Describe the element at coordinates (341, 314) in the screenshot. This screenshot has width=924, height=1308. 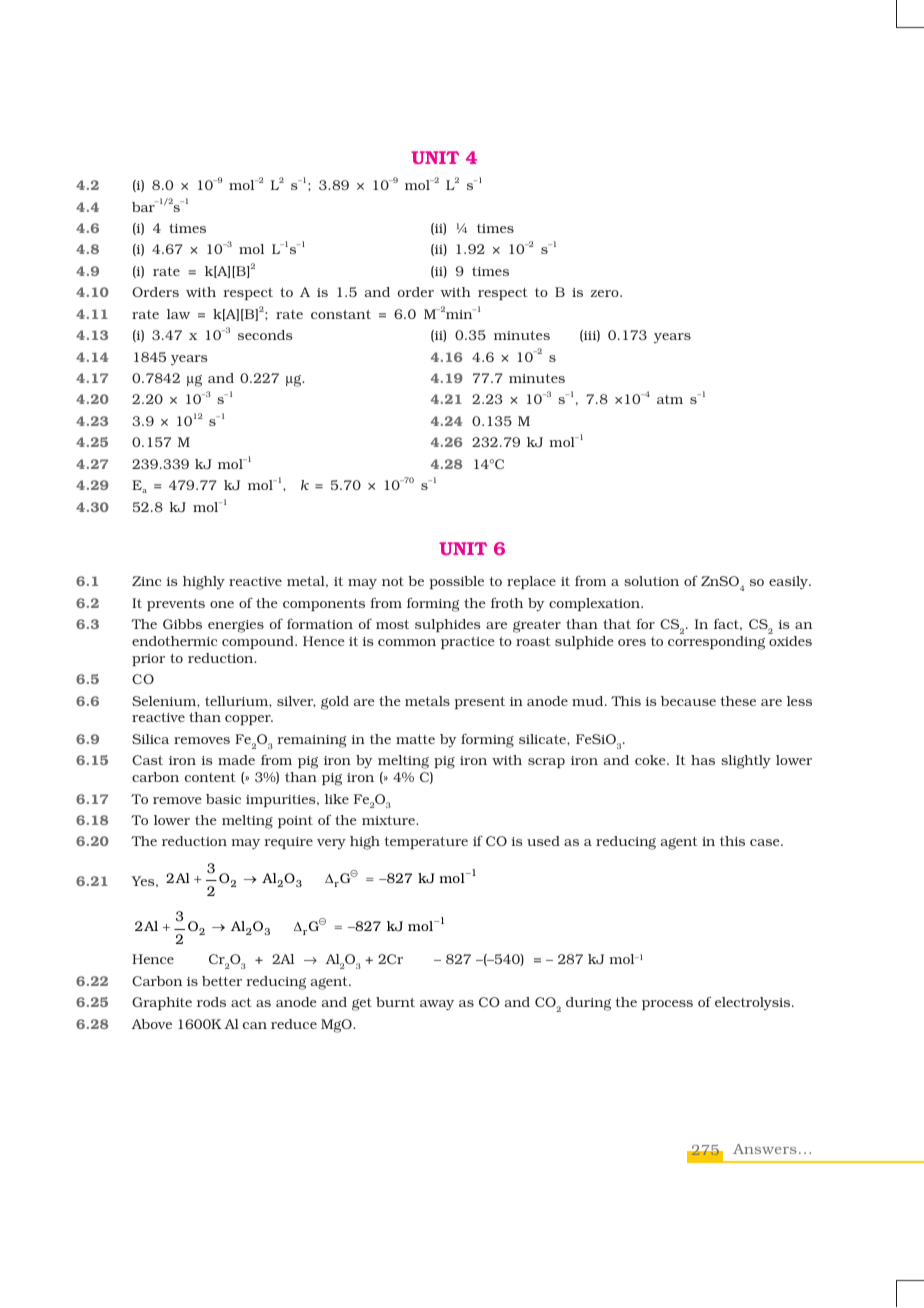
I see `constant` at that location.
